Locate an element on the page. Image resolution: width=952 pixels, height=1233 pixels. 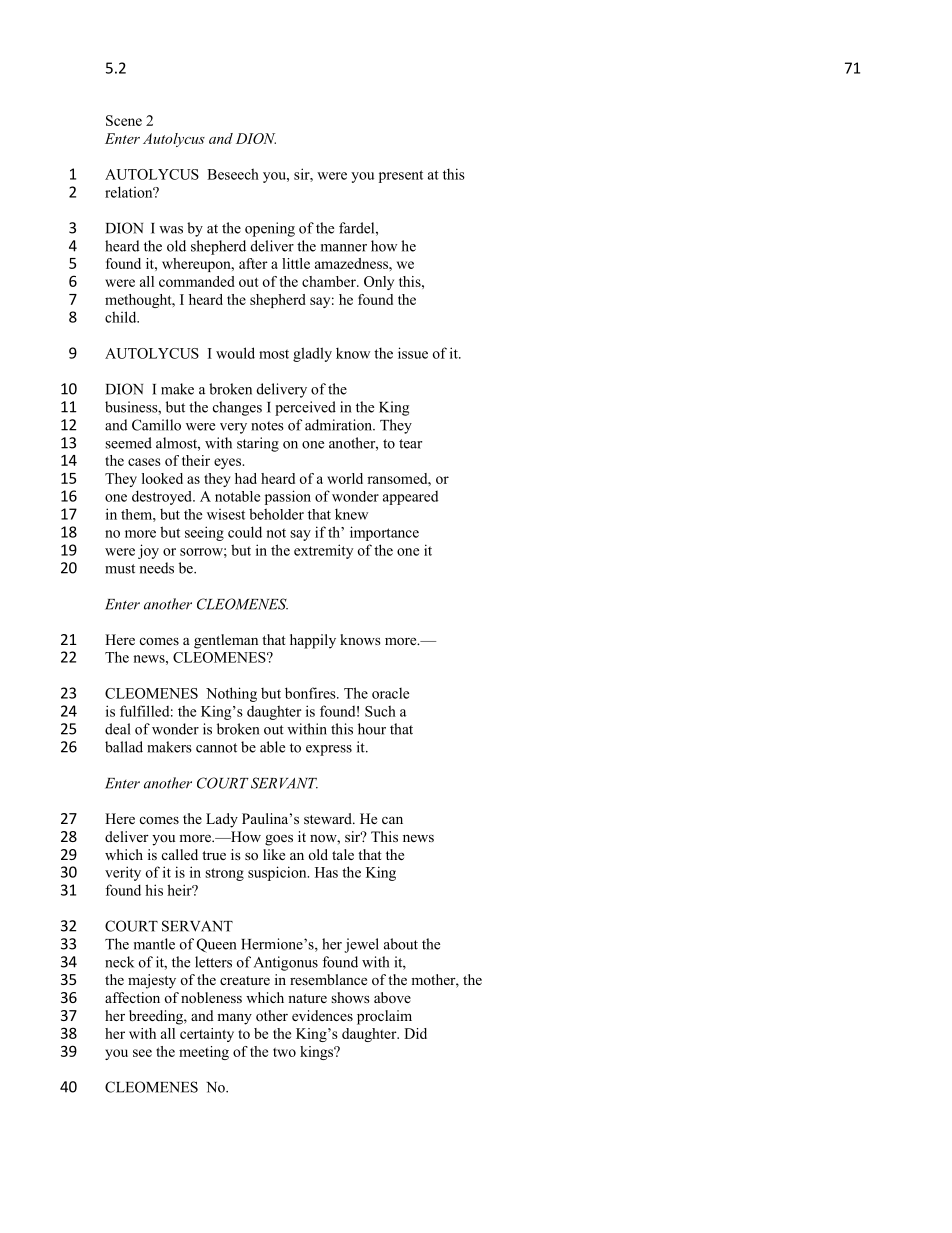
hour is located at coordinates (372, 729).
